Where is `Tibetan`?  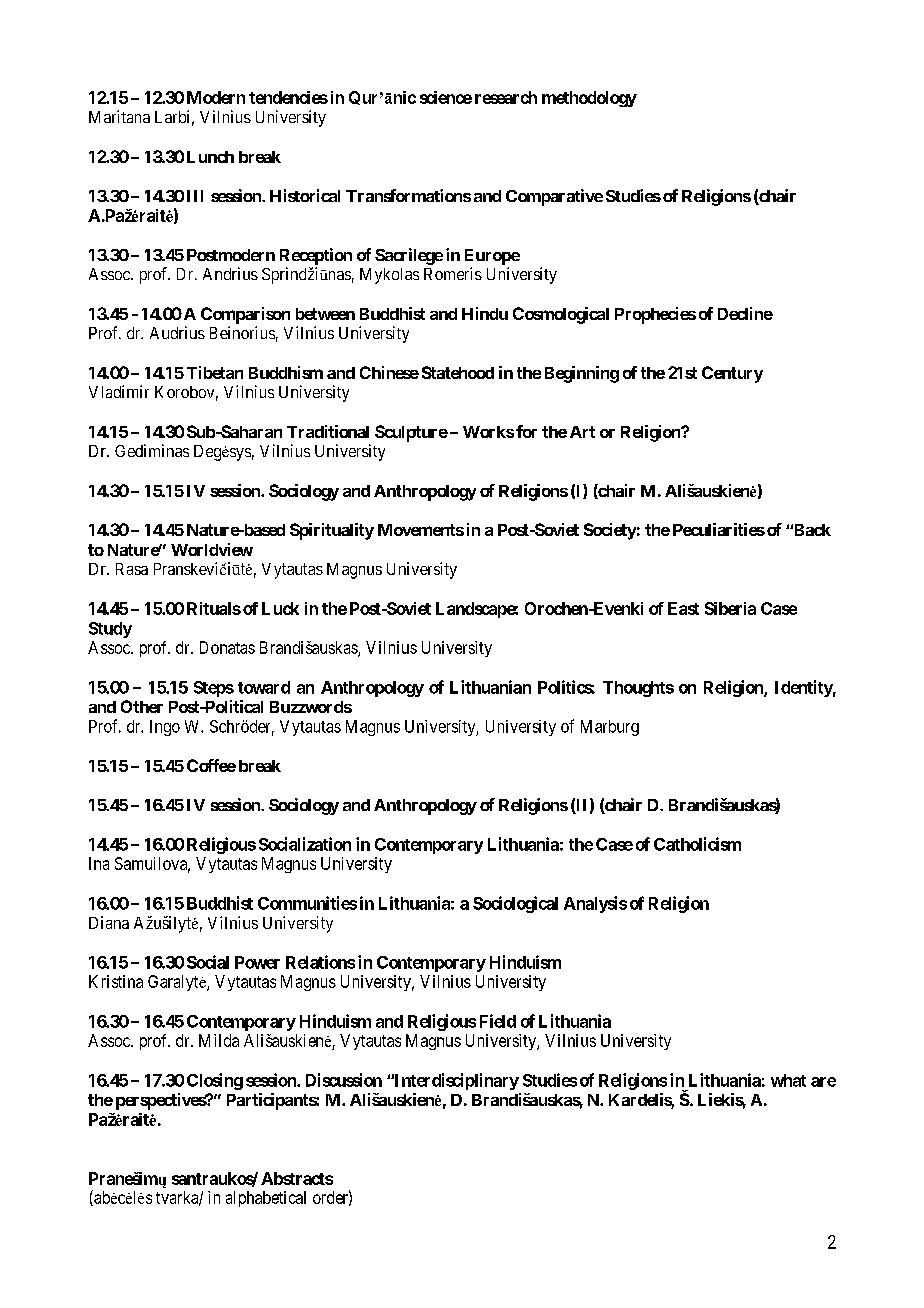 Tibetan is located at coordinates (215, 372).
